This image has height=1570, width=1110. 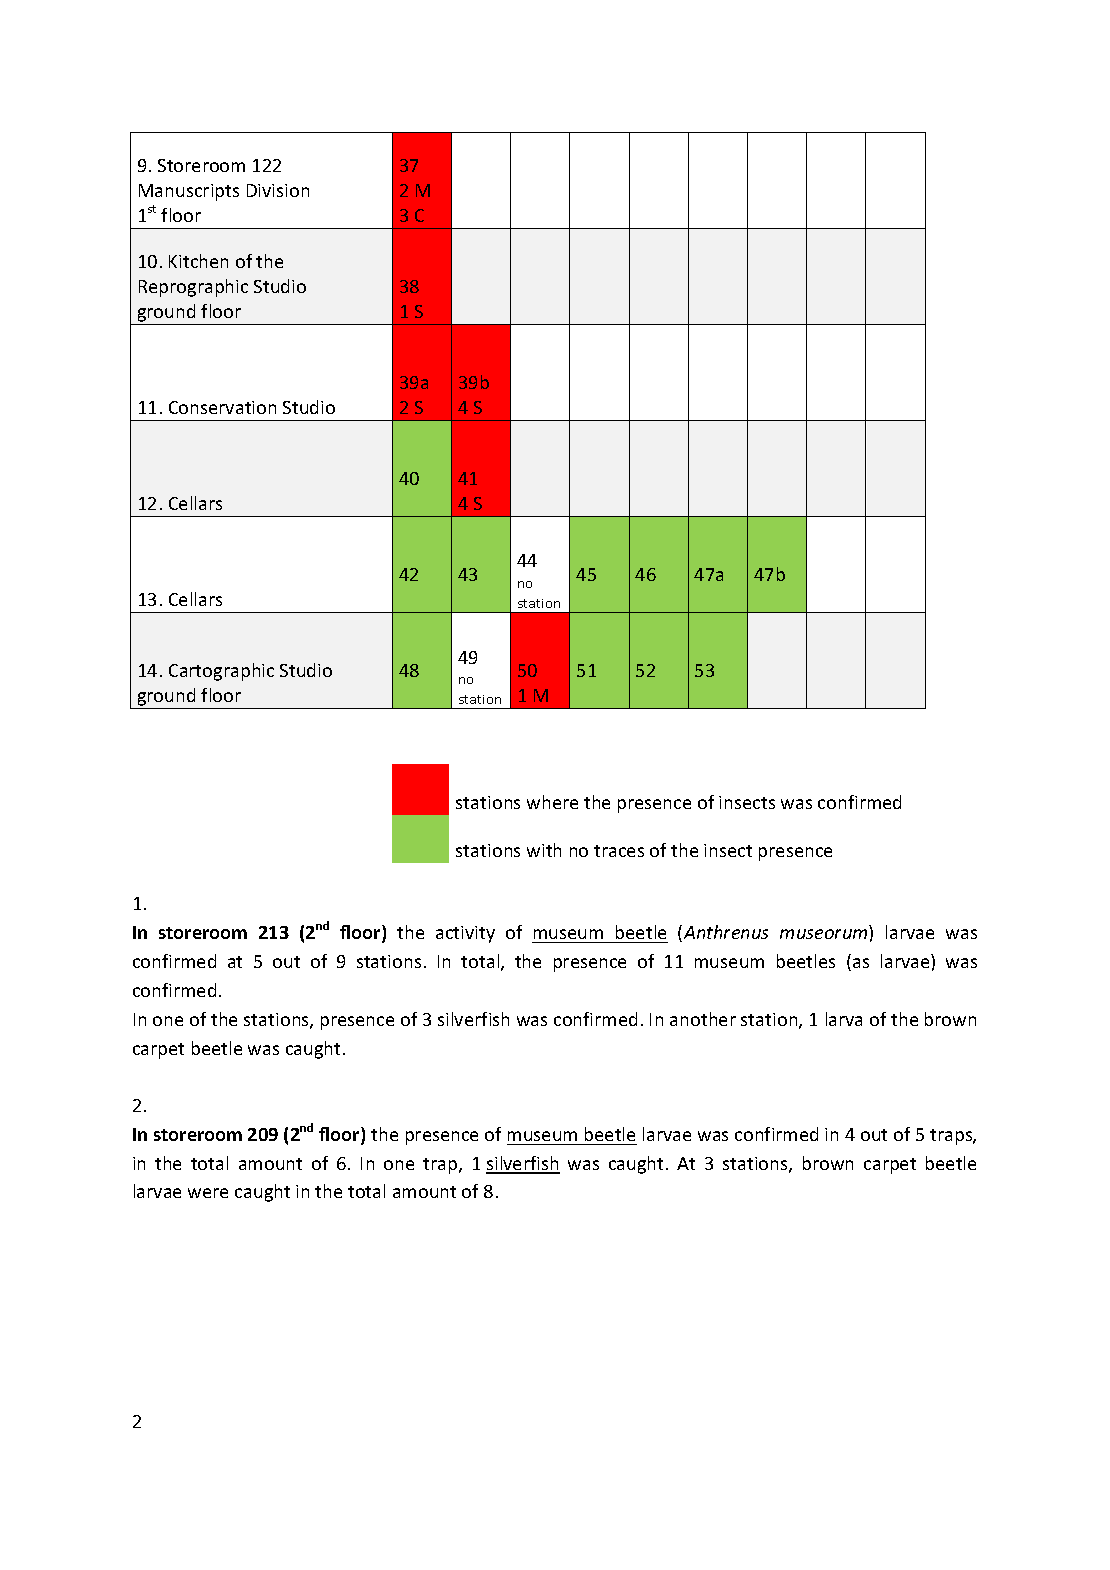 What do you see at coordinates (465, 934) in the image?
I see `activity` at bounding box center [465, 934].
